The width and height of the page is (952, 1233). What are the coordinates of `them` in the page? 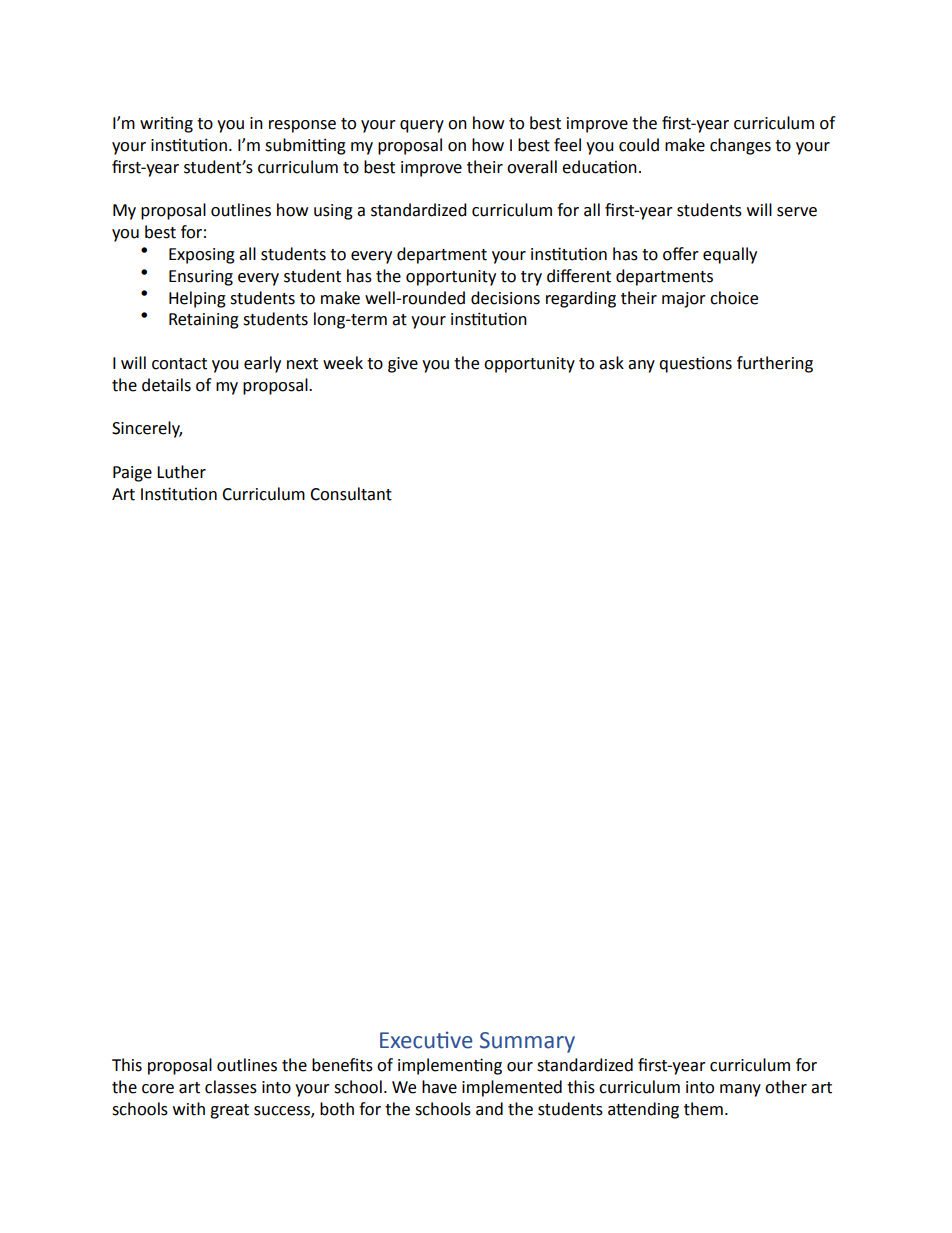 It's located at (703, 1109).
